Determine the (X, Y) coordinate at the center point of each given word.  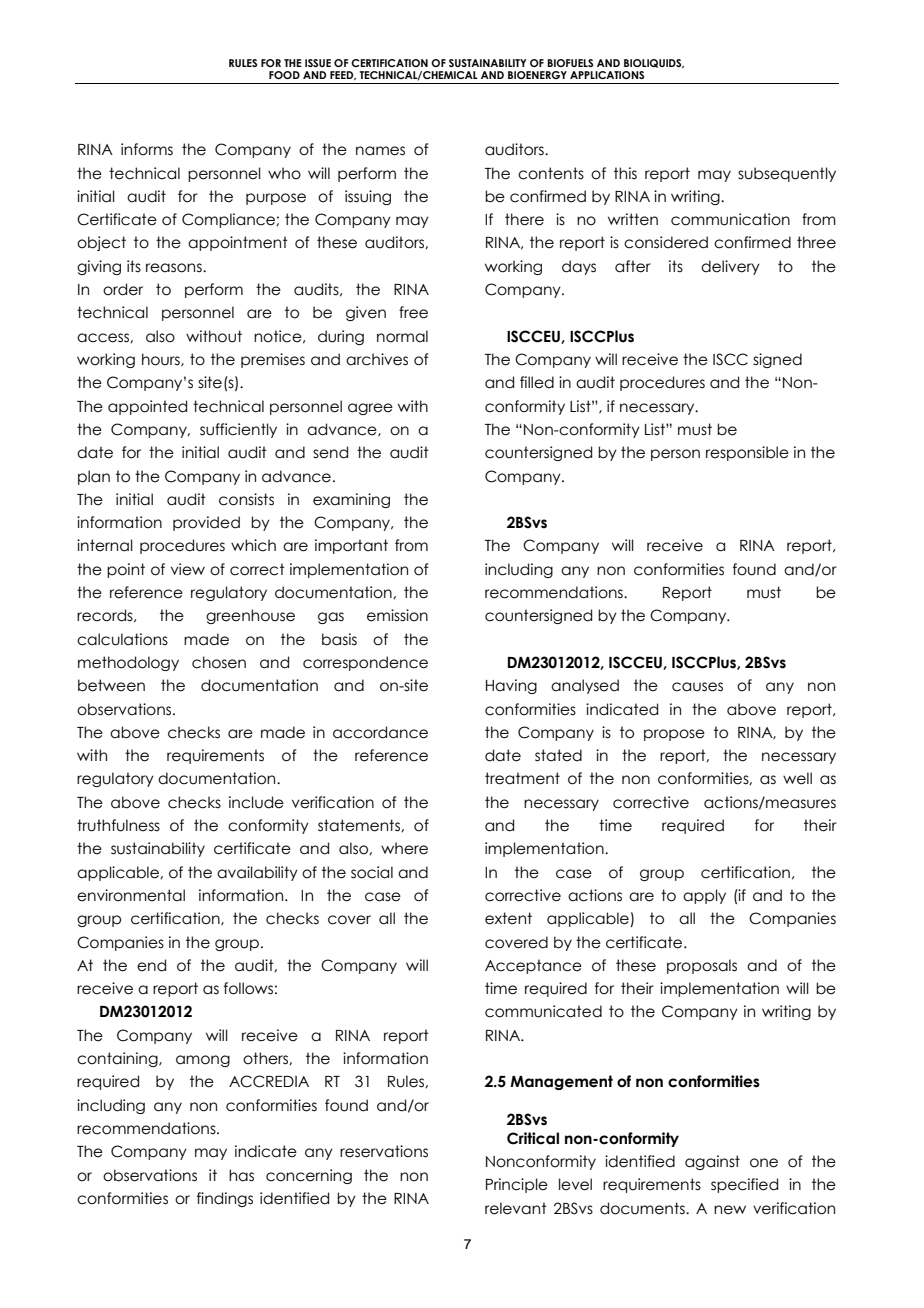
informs (147, 149)
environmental (131, 895)
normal (402, 336)
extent (508, 918)
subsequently (787, 174)
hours (162, 360)
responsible (747, 453)
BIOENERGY (537, 75)
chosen (219, 662)
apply (704, 896)
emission (397, 615)
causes (697, 687)
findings (225, 1199)
